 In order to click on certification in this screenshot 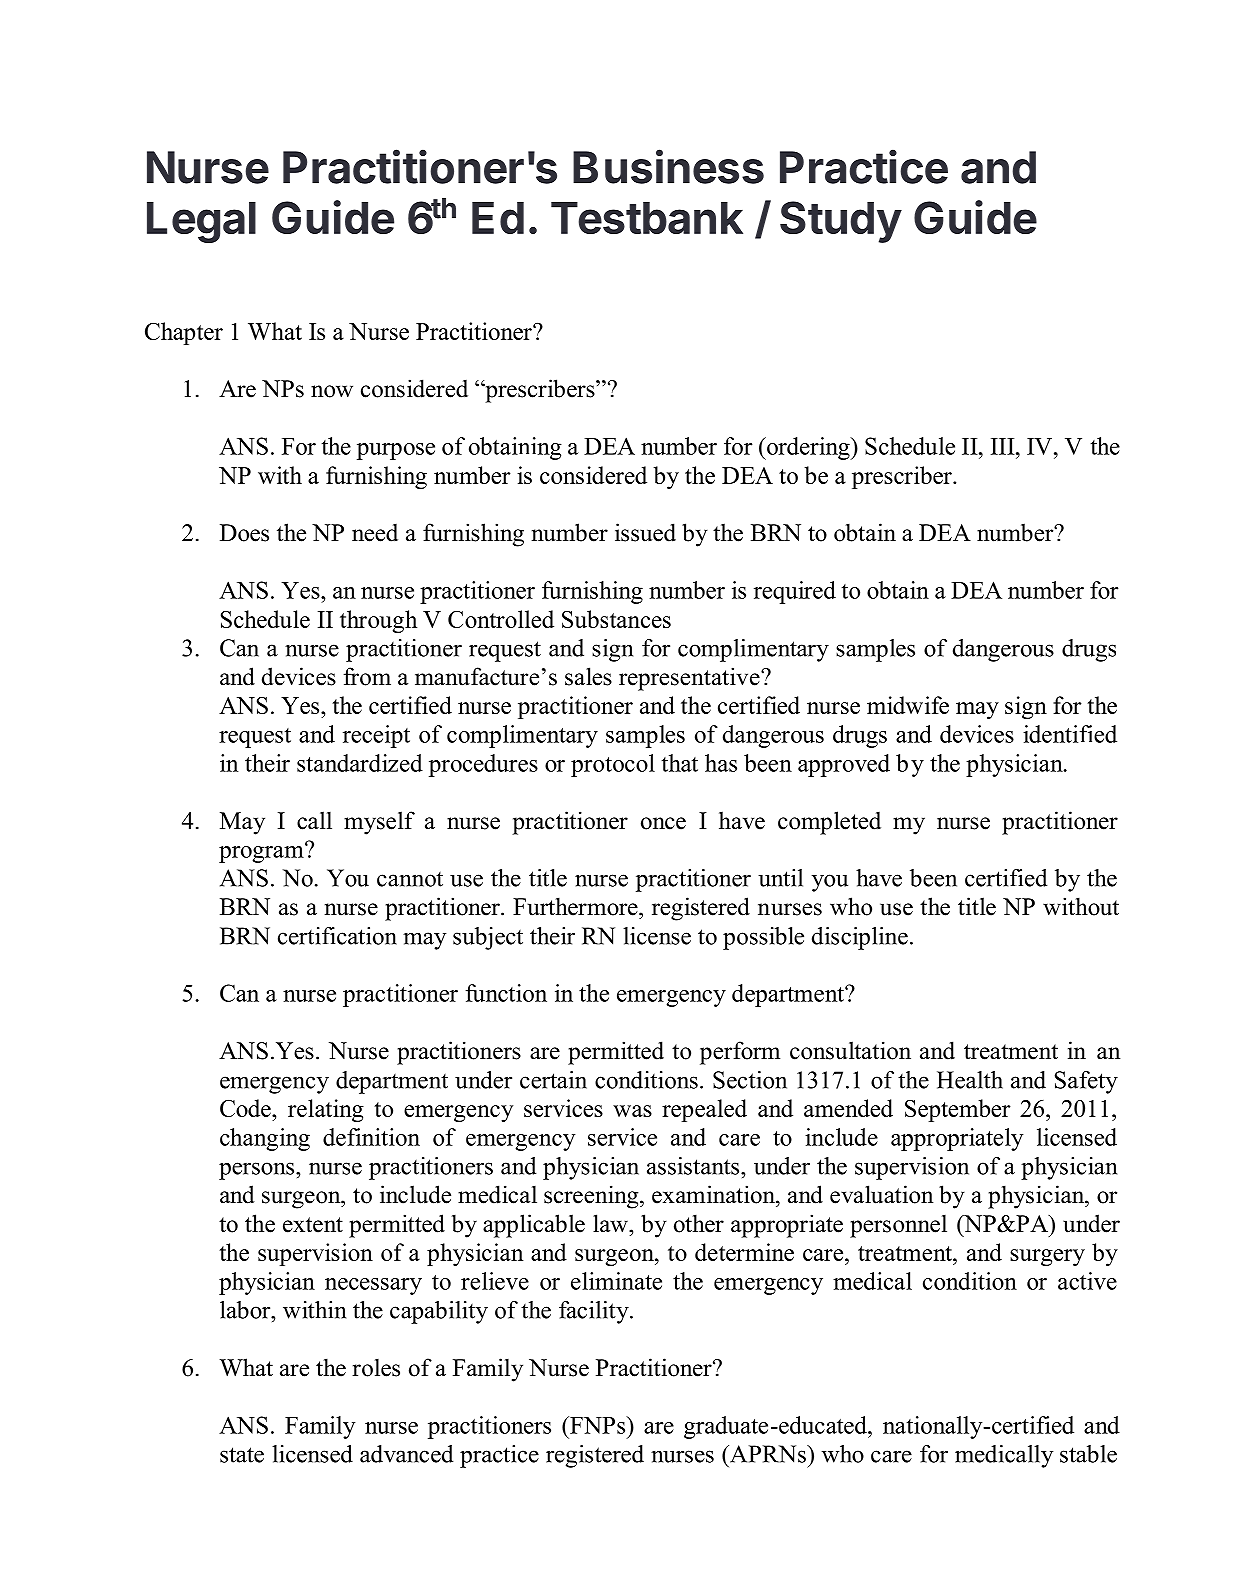, I will do `click(337, 936)`.
